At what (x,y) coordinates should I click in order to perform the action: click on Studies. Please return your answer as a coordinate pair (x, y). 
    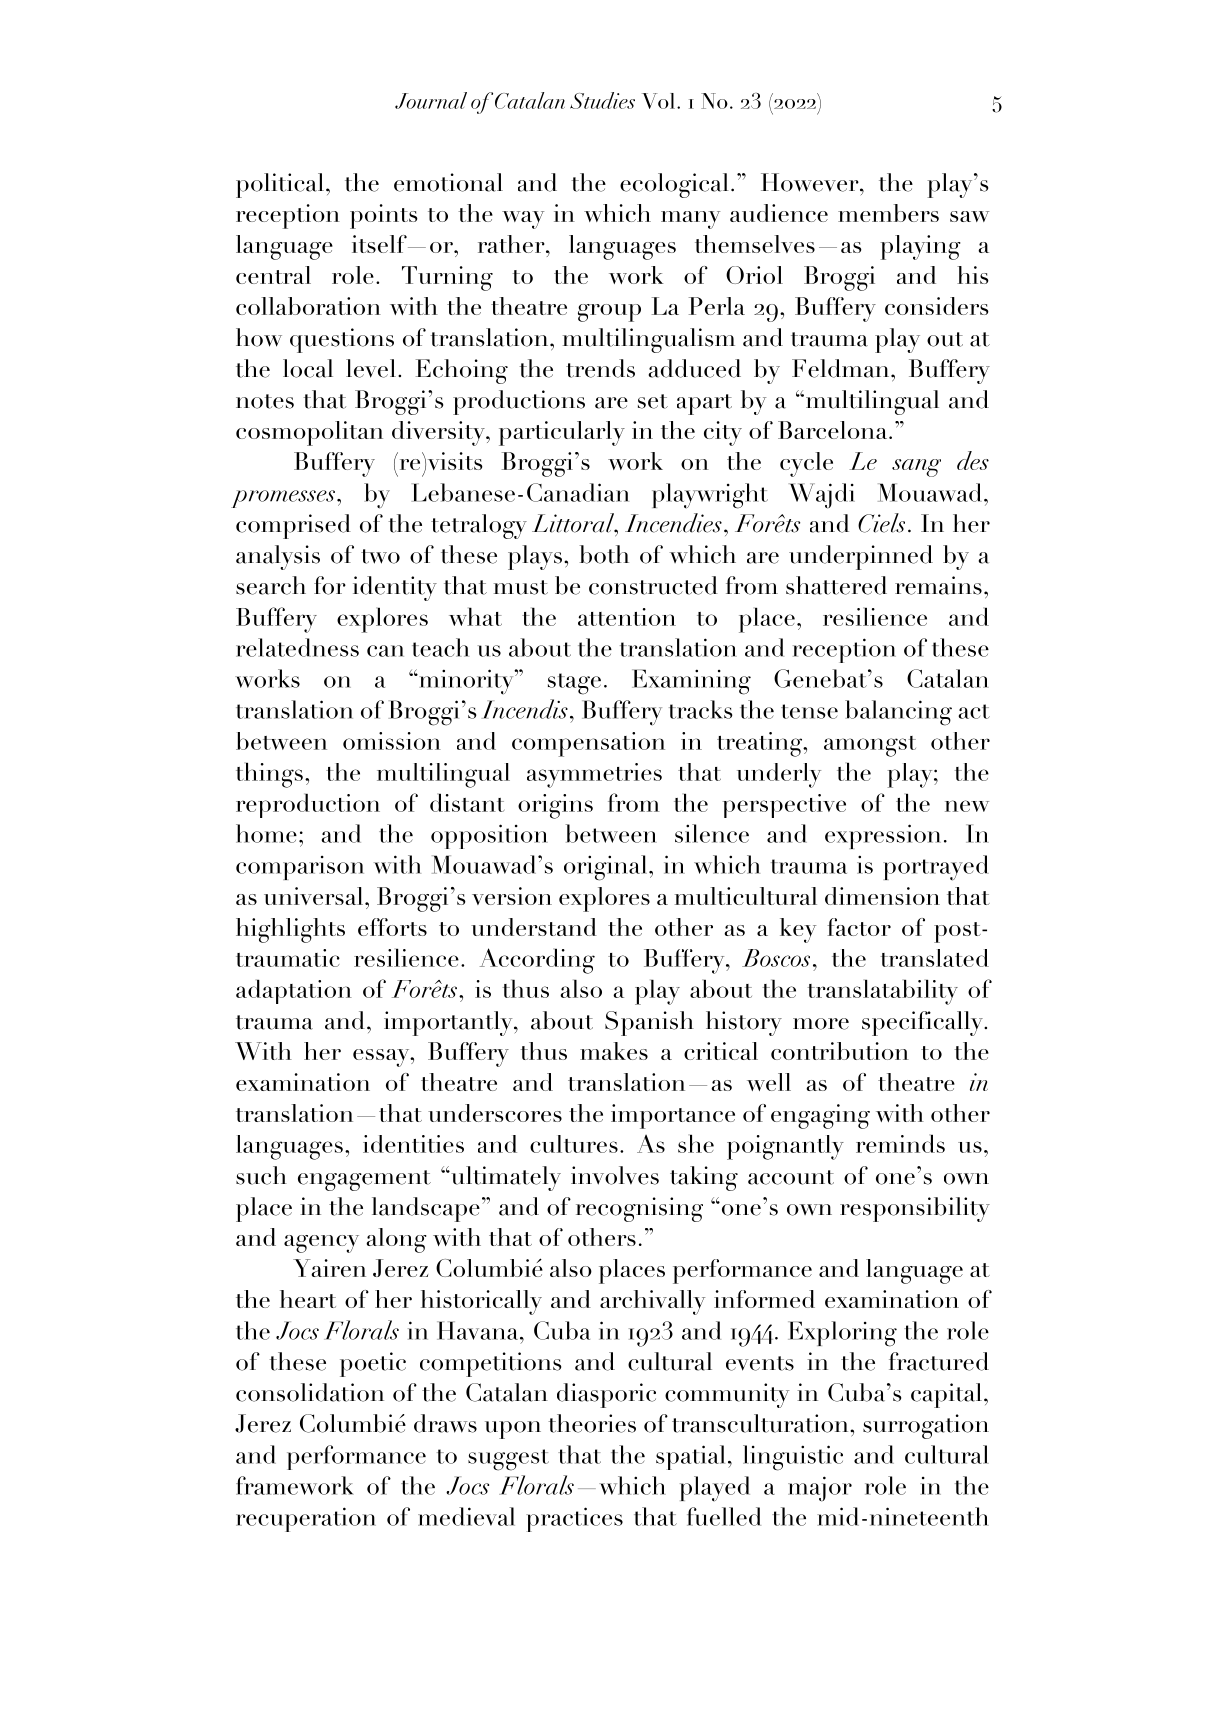
    Looking at the image, I should click on (602, 100).
